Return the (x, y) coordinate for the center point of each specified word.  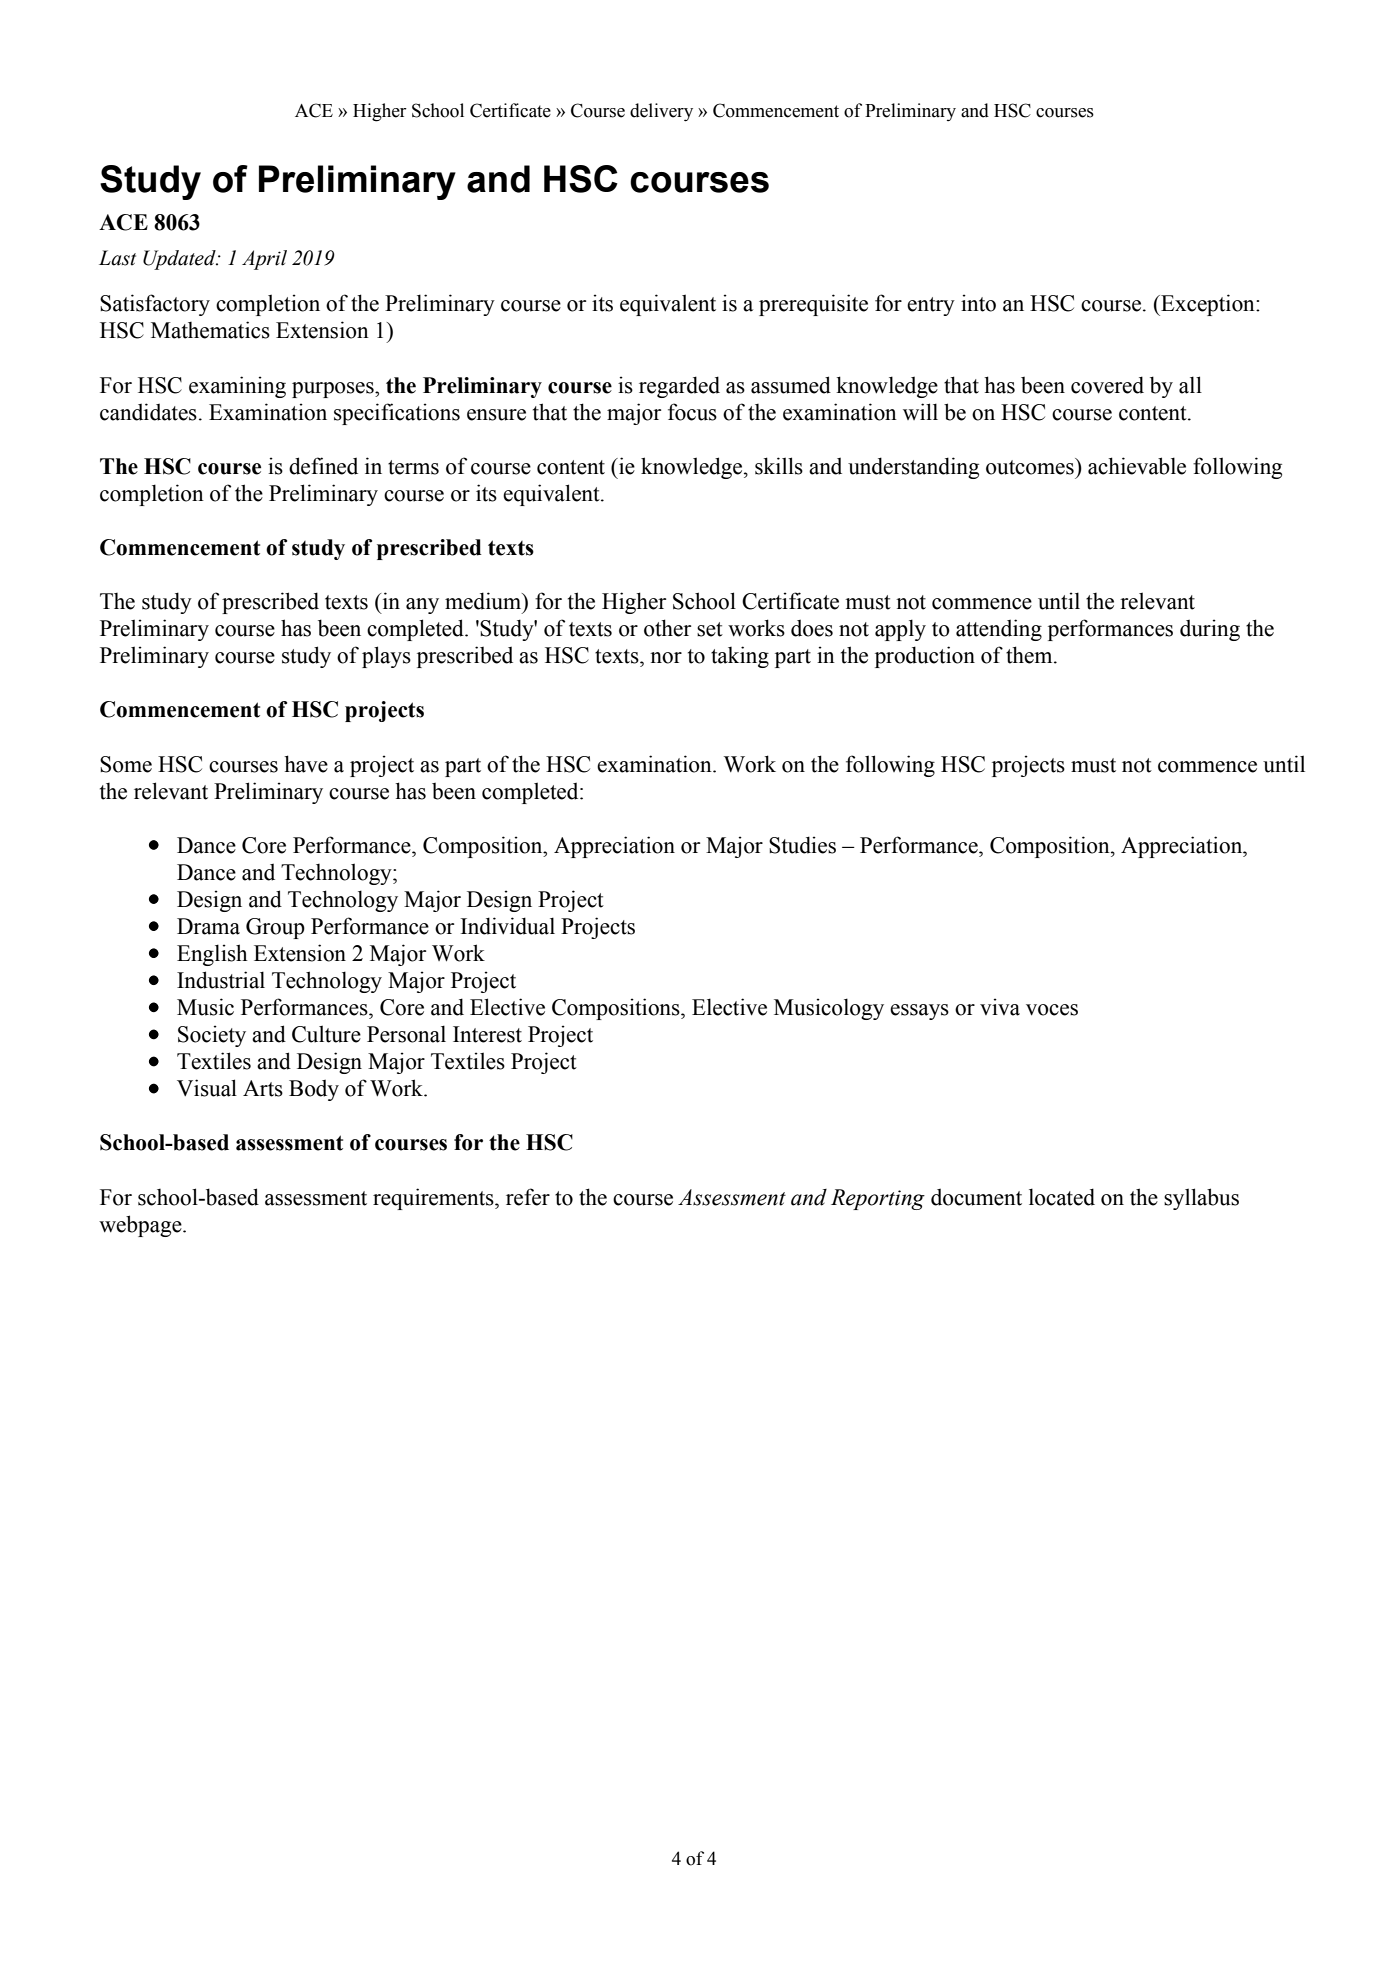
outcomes (1031, 466)
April (264, 260)
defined (323, 466)
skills (779, 466)
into (978, 303)
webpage (141, 1226)
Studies (802, 845)
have (306, 764)
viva (1000, 1007)
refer (528, 1197)
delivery (661, 112)
